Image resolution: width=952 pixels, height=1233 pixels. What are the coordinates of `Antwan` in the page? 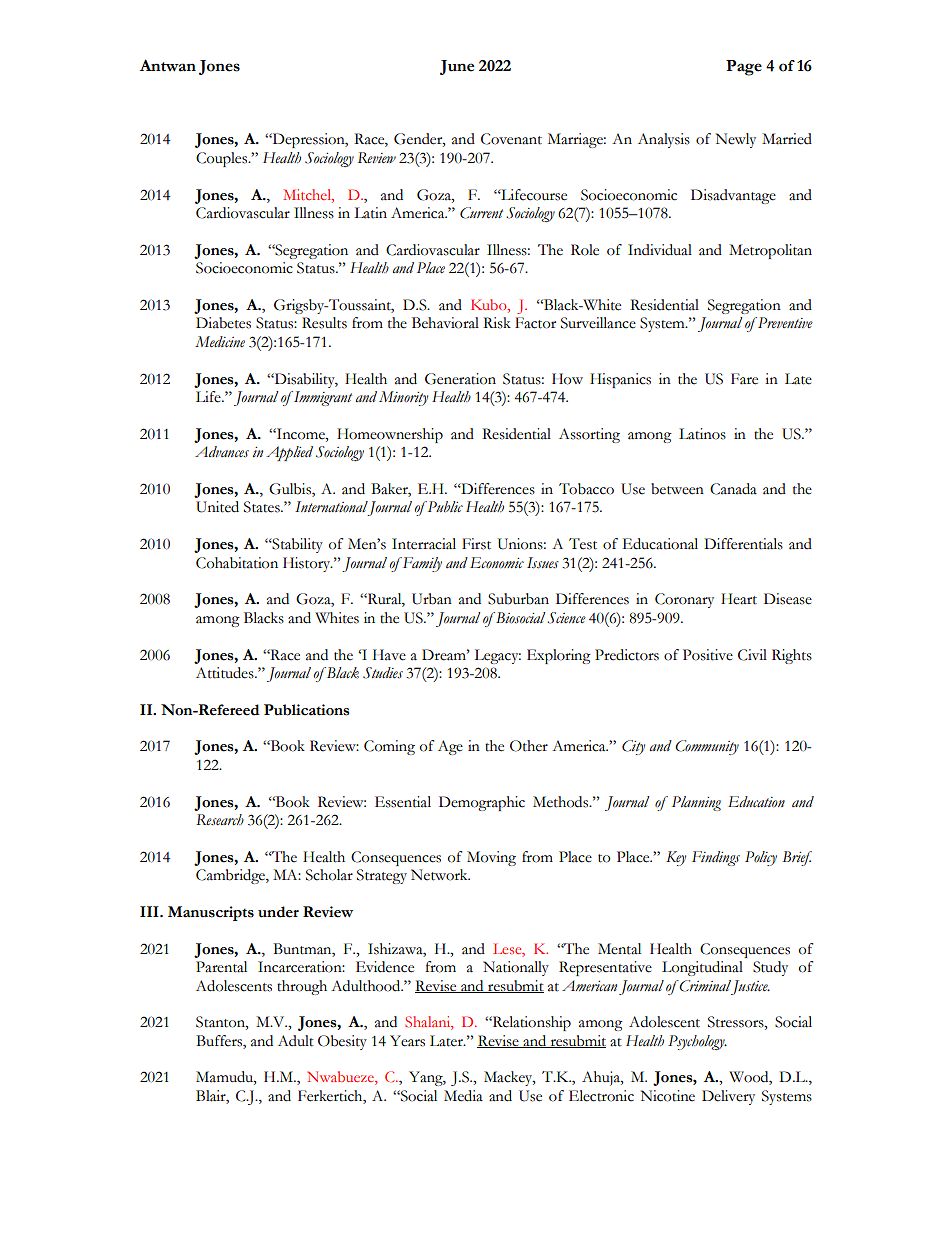 It's located at (168, 65).
